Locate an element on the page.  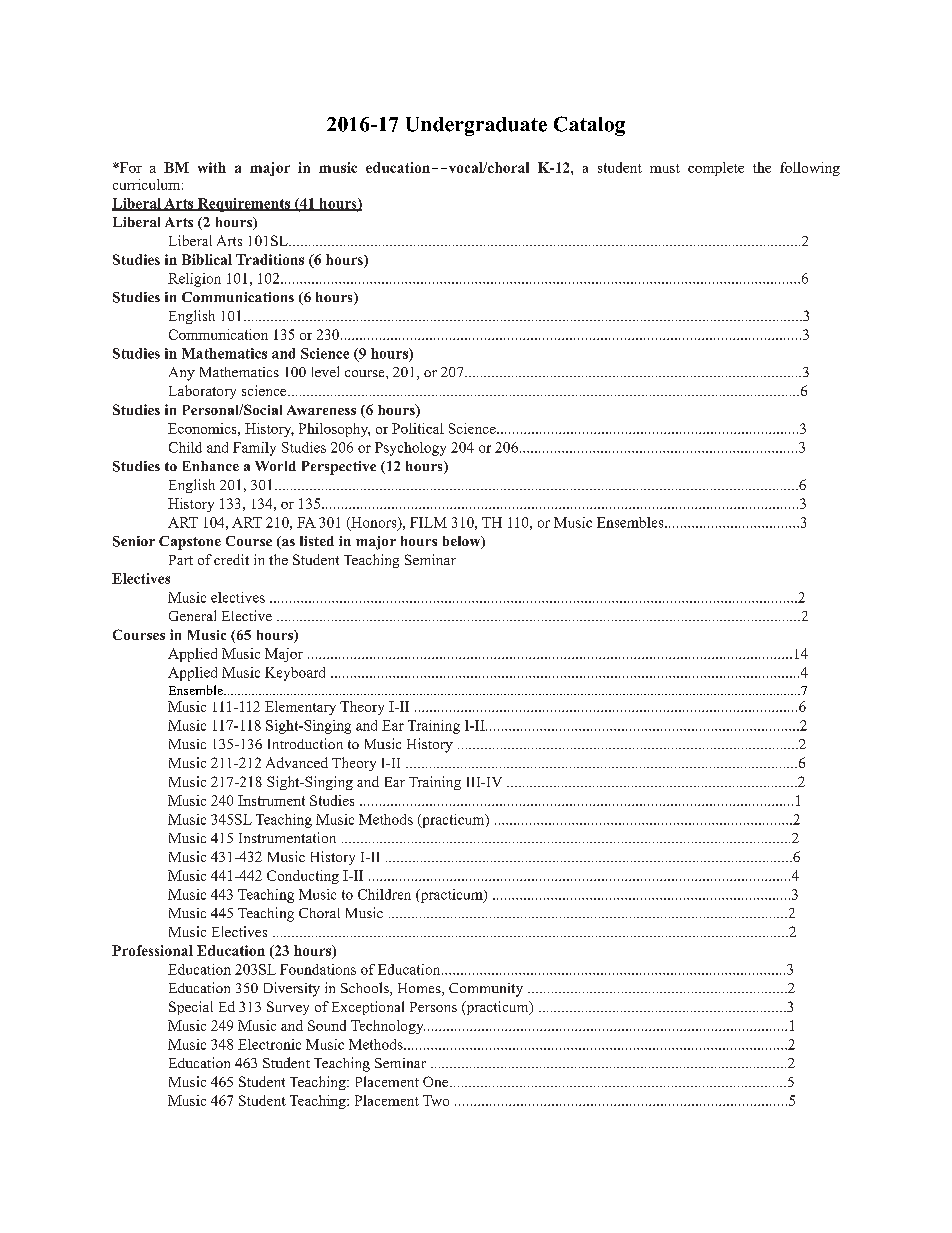
Two is located at coordinates (436, 1100).
